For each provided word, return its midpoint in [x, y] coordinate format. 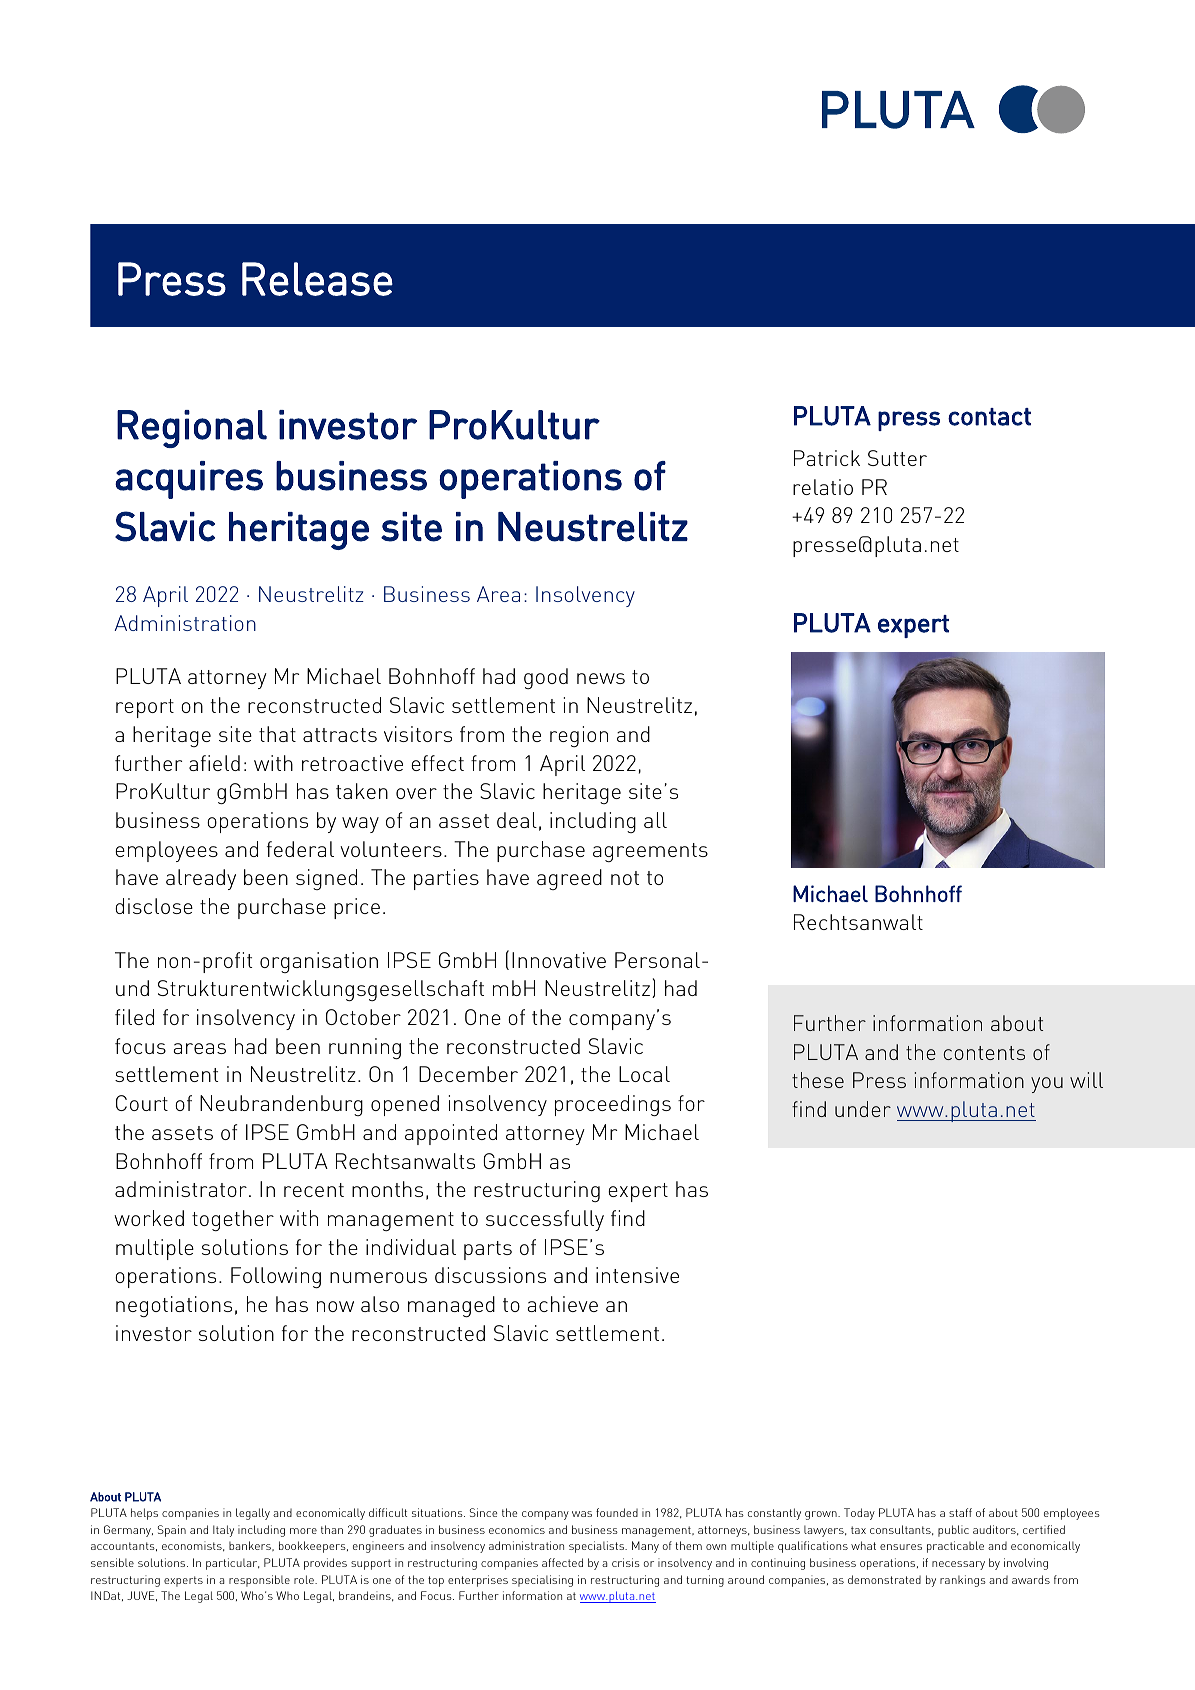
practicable [955, 1547]
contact [989, 417]
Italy [223, 1531]
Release [317, 279]
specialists [598, 1547]
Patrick [827, 458]
